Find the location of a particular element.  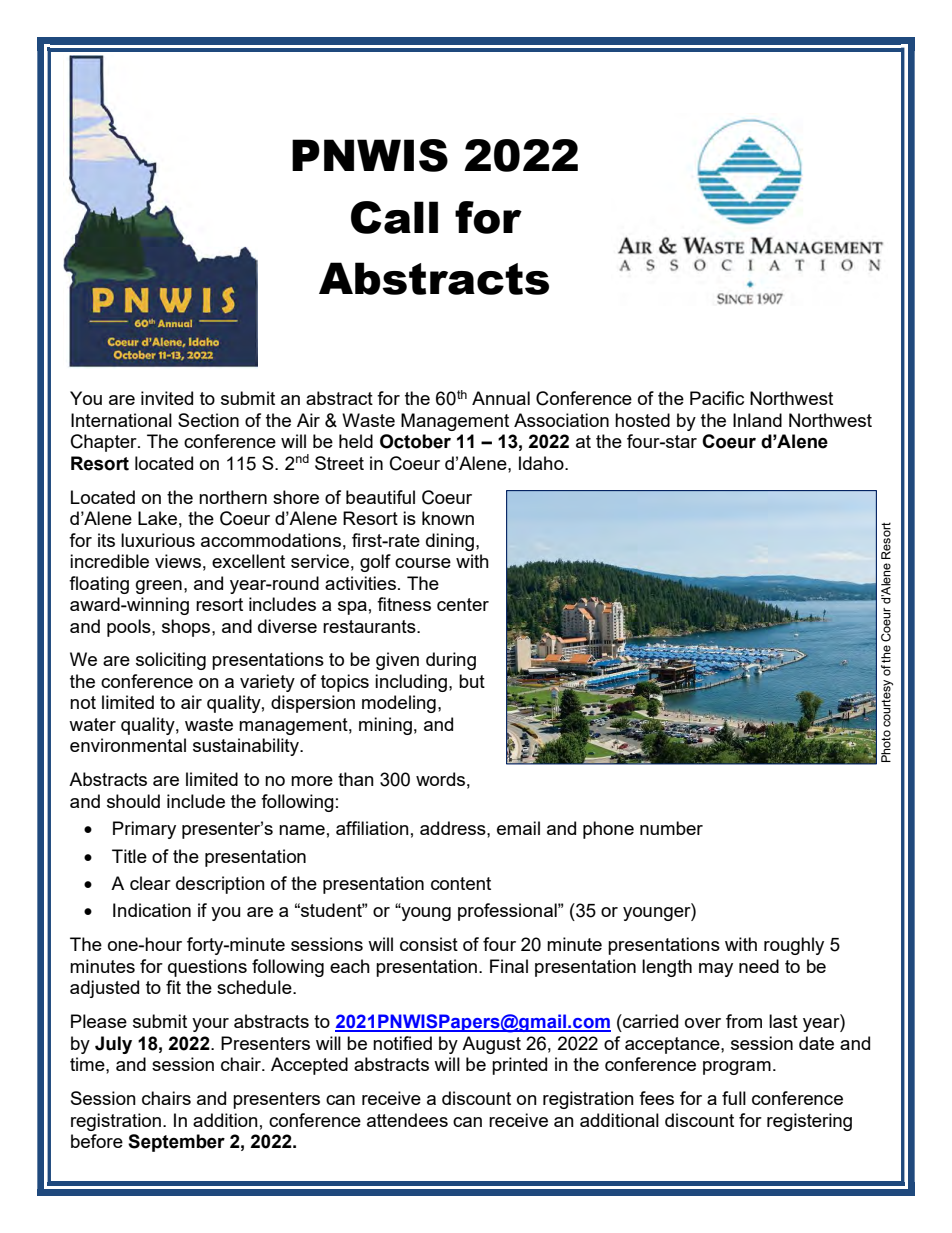

number is located at coordinates (671, 828).
